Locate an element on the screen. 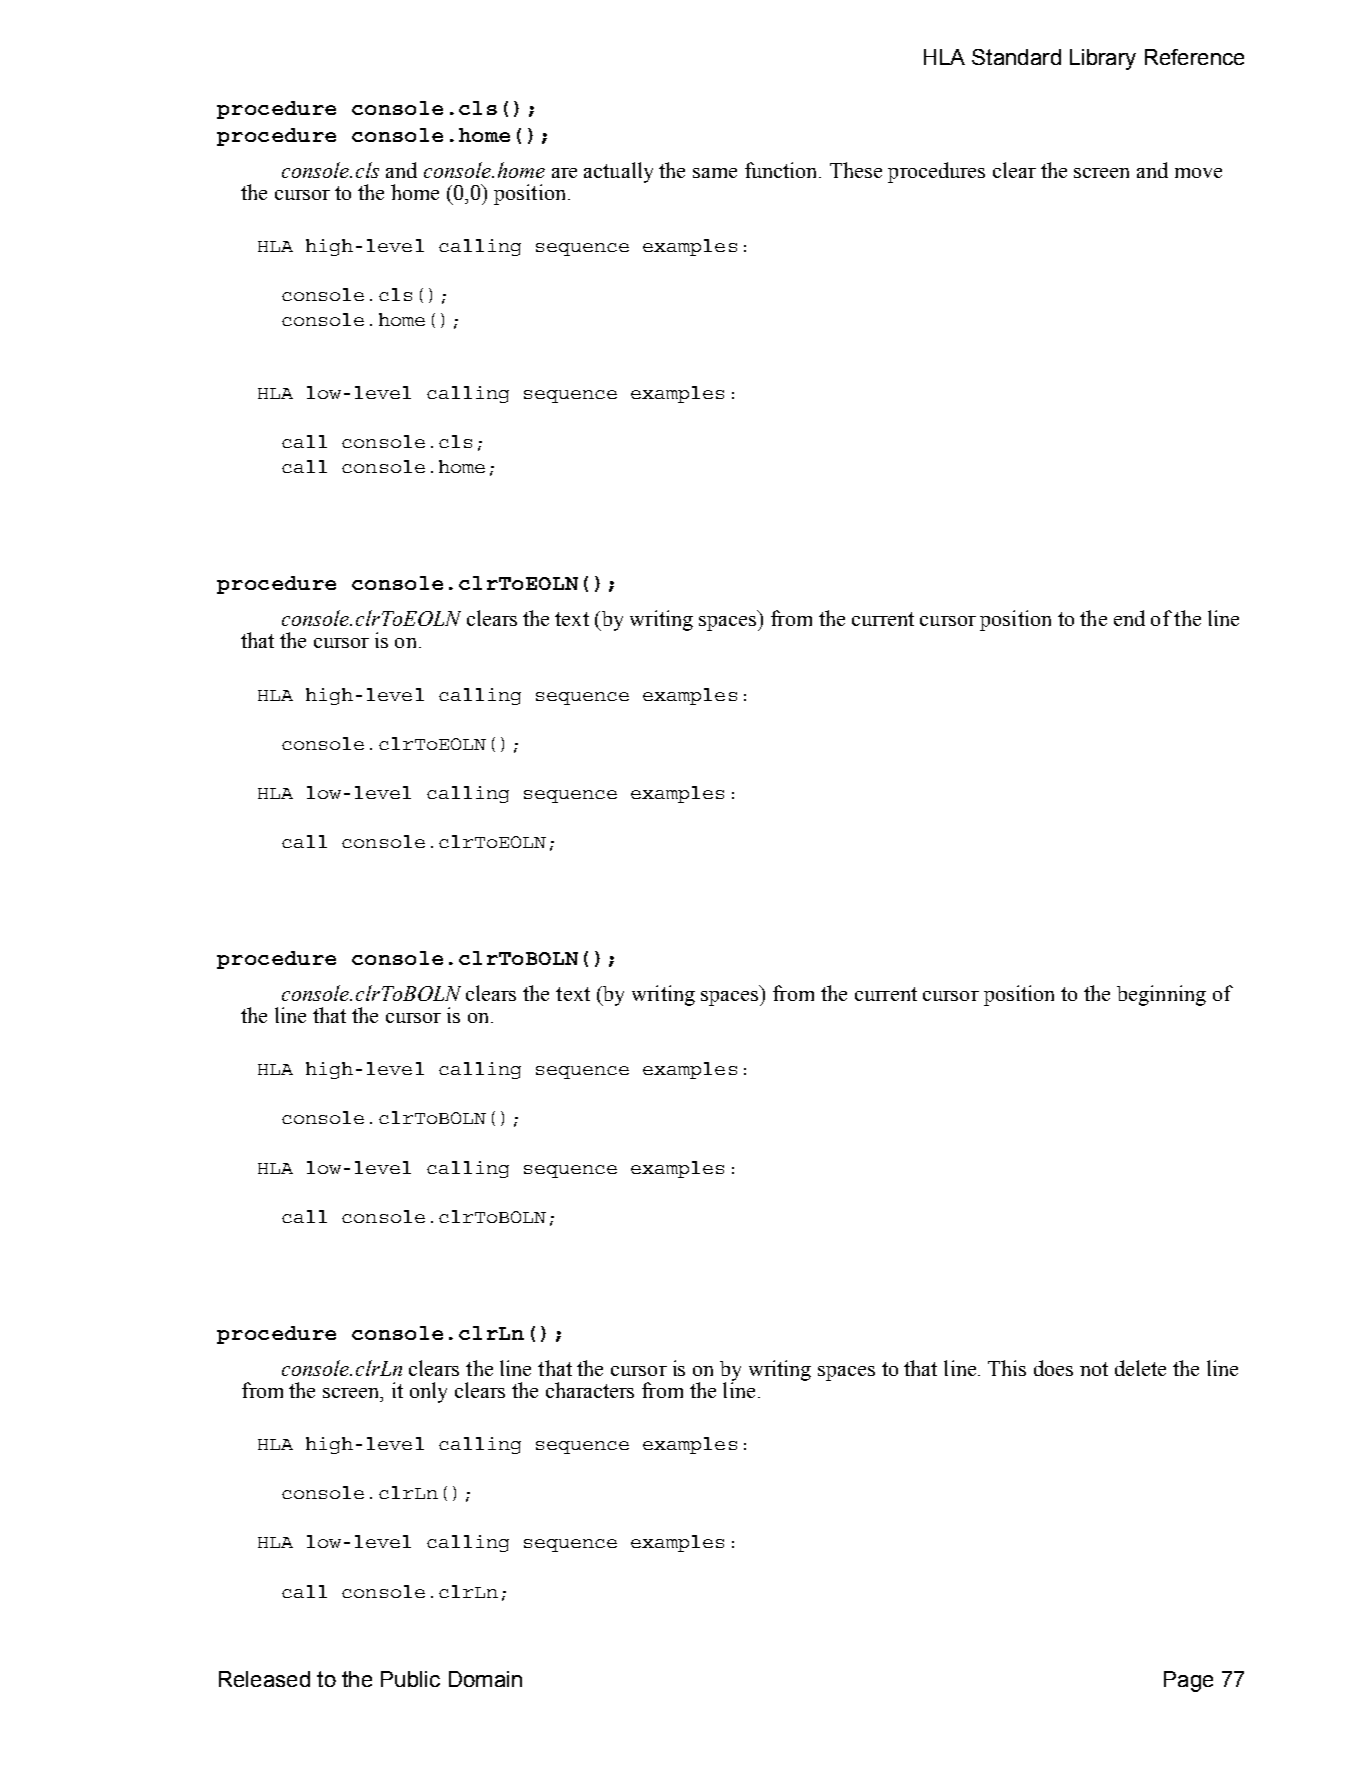  Public is located at coordinates (410, 1679).
